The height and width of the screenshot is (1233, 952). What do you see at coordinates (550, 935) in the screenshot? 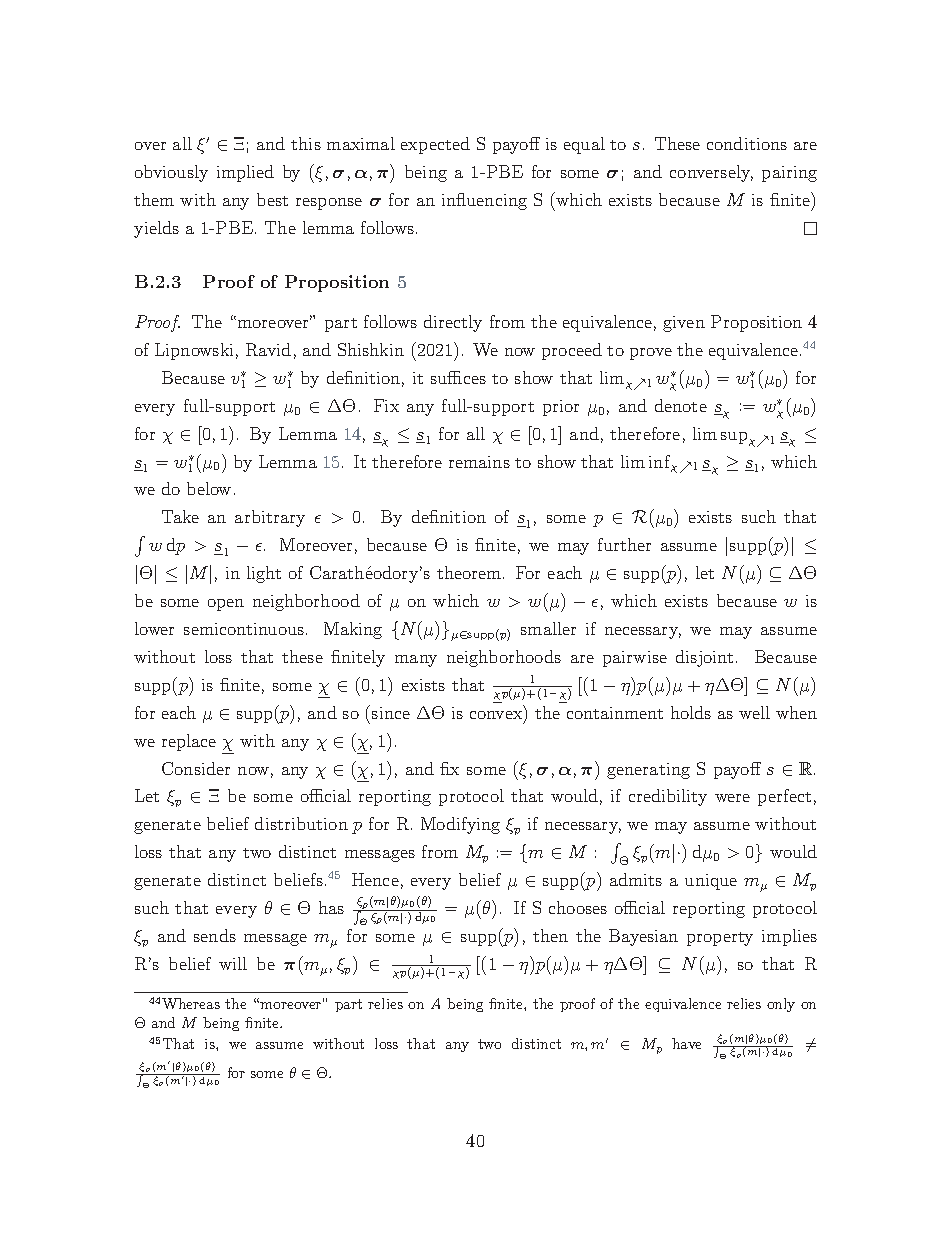
I see `then` at bounding box center [550, 935].
